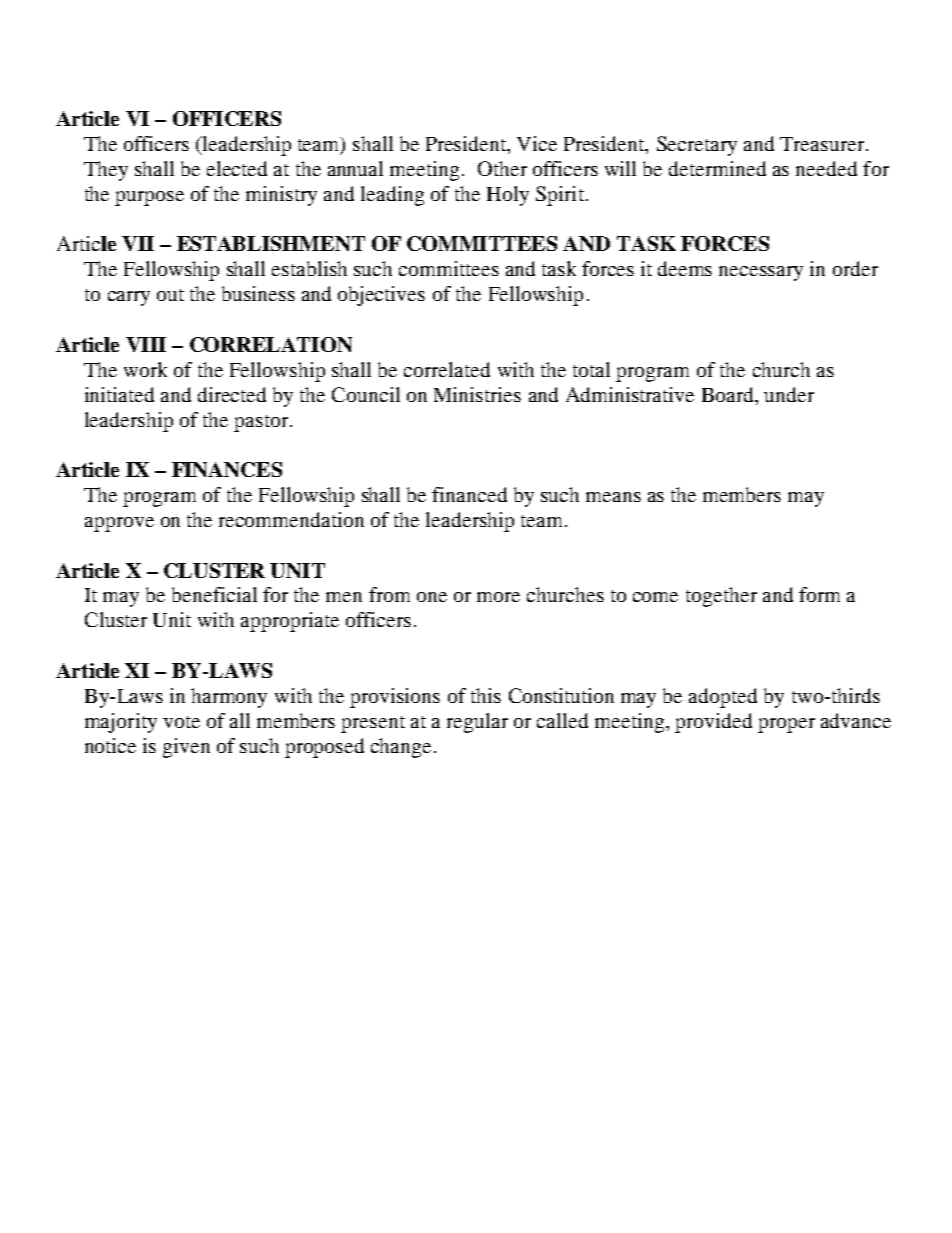 Image resolution: width=952 pixels, height=1233 pixels. What do you see at coordinates (237, 168) in the document?
I see `elected` at bounding box center [237, 168].
